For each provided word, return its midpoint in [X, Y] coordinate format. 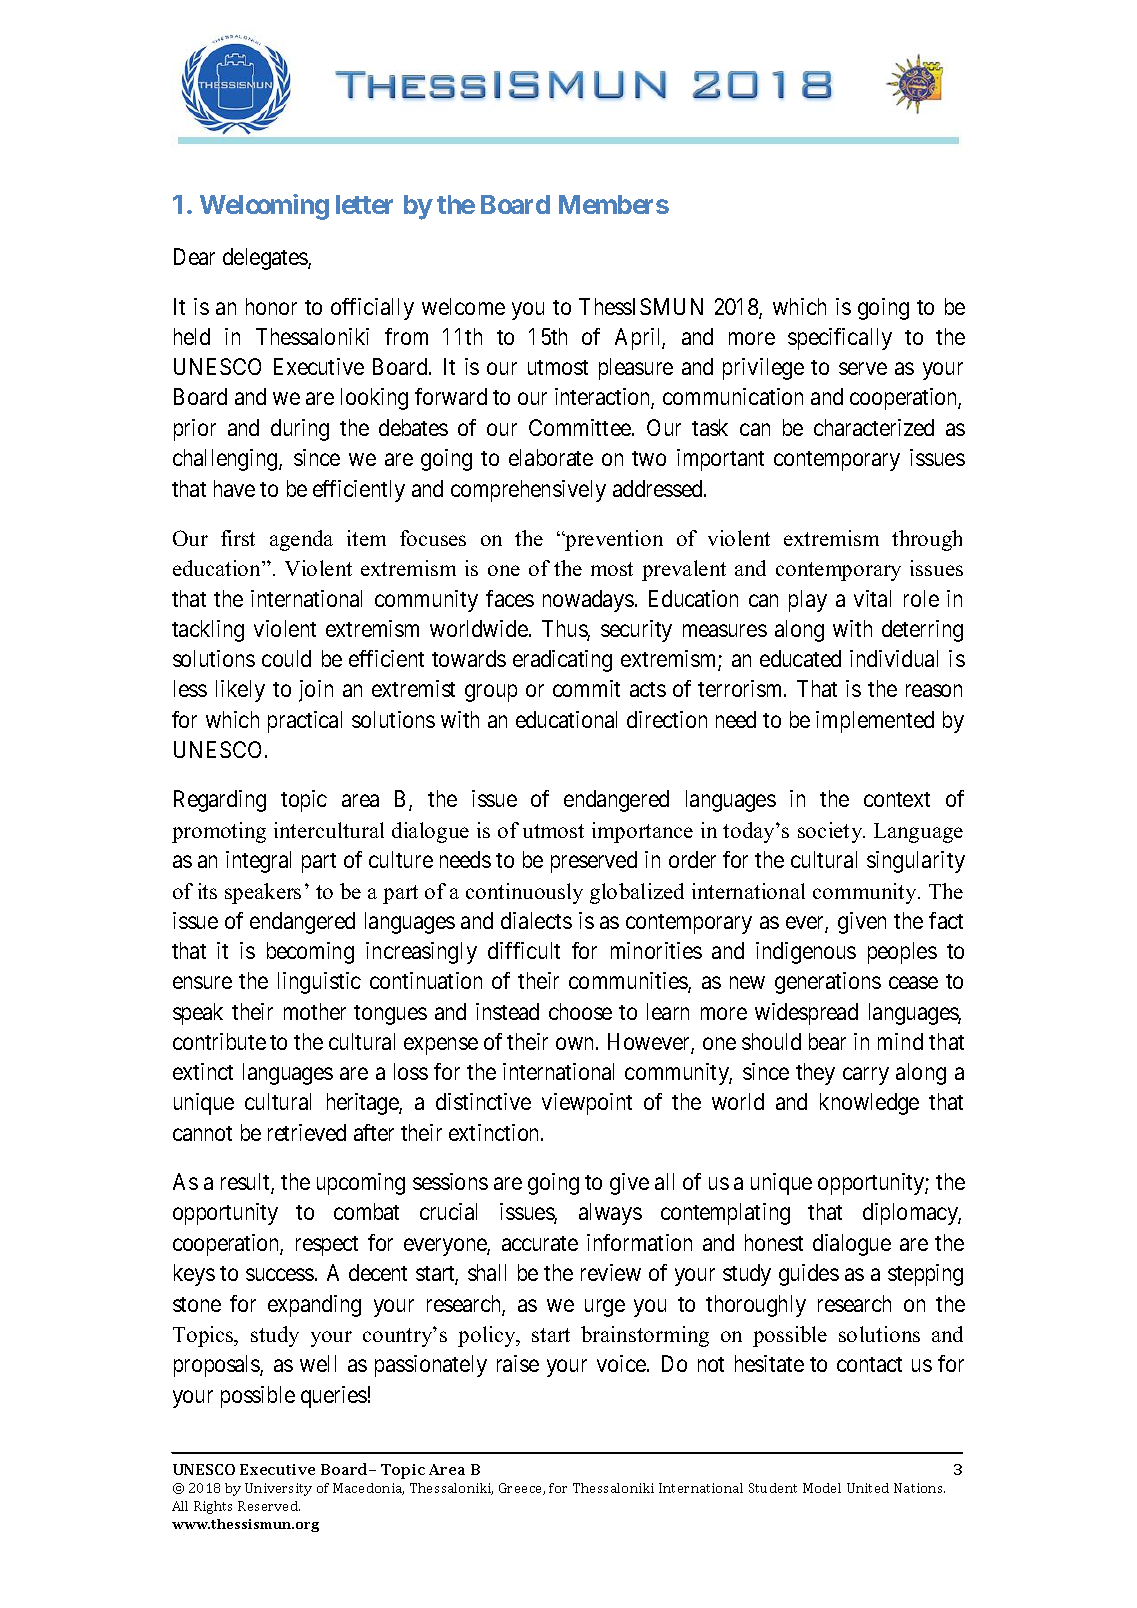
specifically [840, 339]
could [286, 658]
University [278, 1489]
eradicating [562, 661]
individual [894, 658]
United [868, 1488]
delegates [266, 259]
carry [866, 1076]
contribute [219, 1041]
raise [518, 1363]
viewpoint [587, 1104]
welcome [463, 306]
